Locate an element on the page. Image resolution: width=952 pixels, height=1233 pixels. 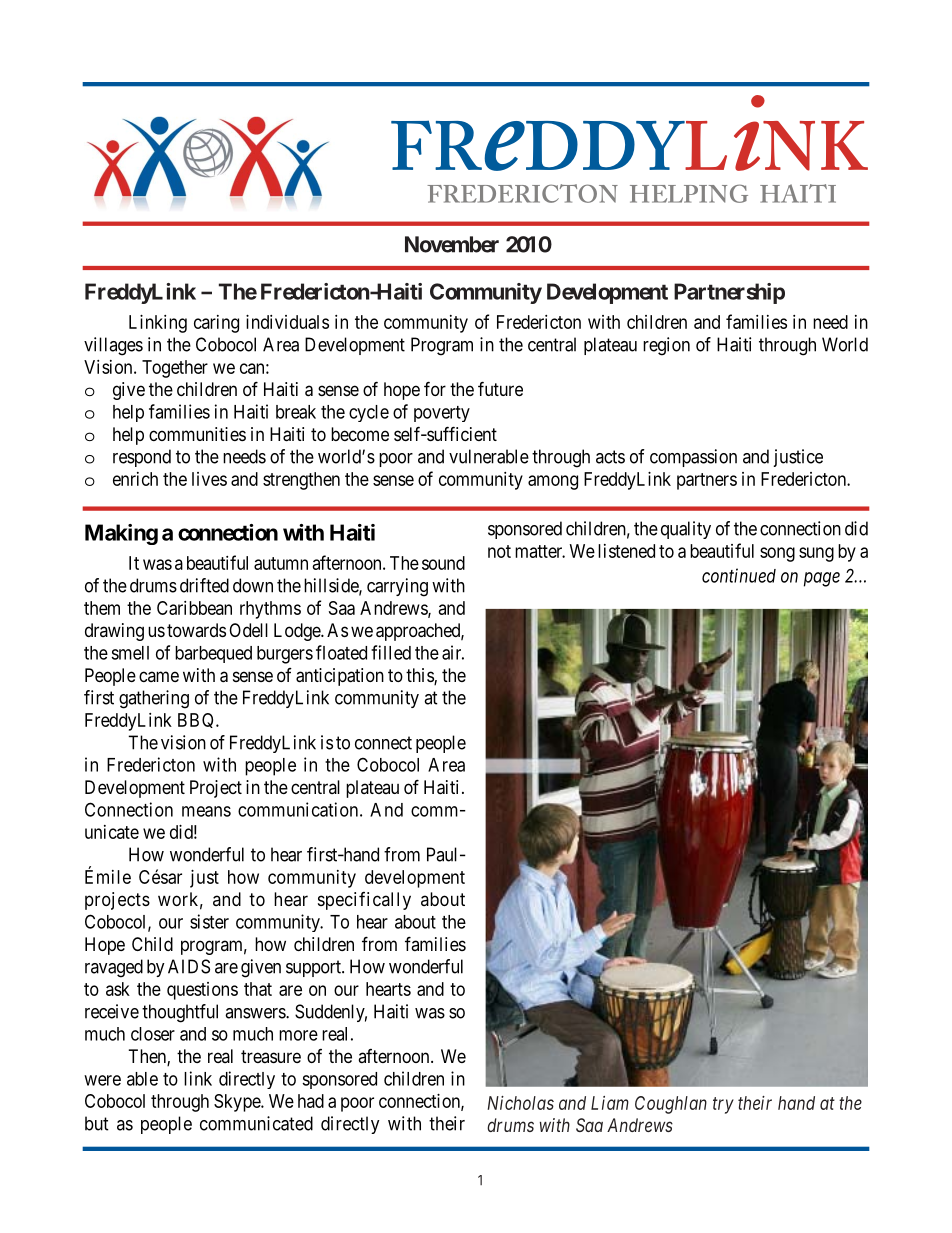
Nicholas is located at coordinates (520, 1103).
